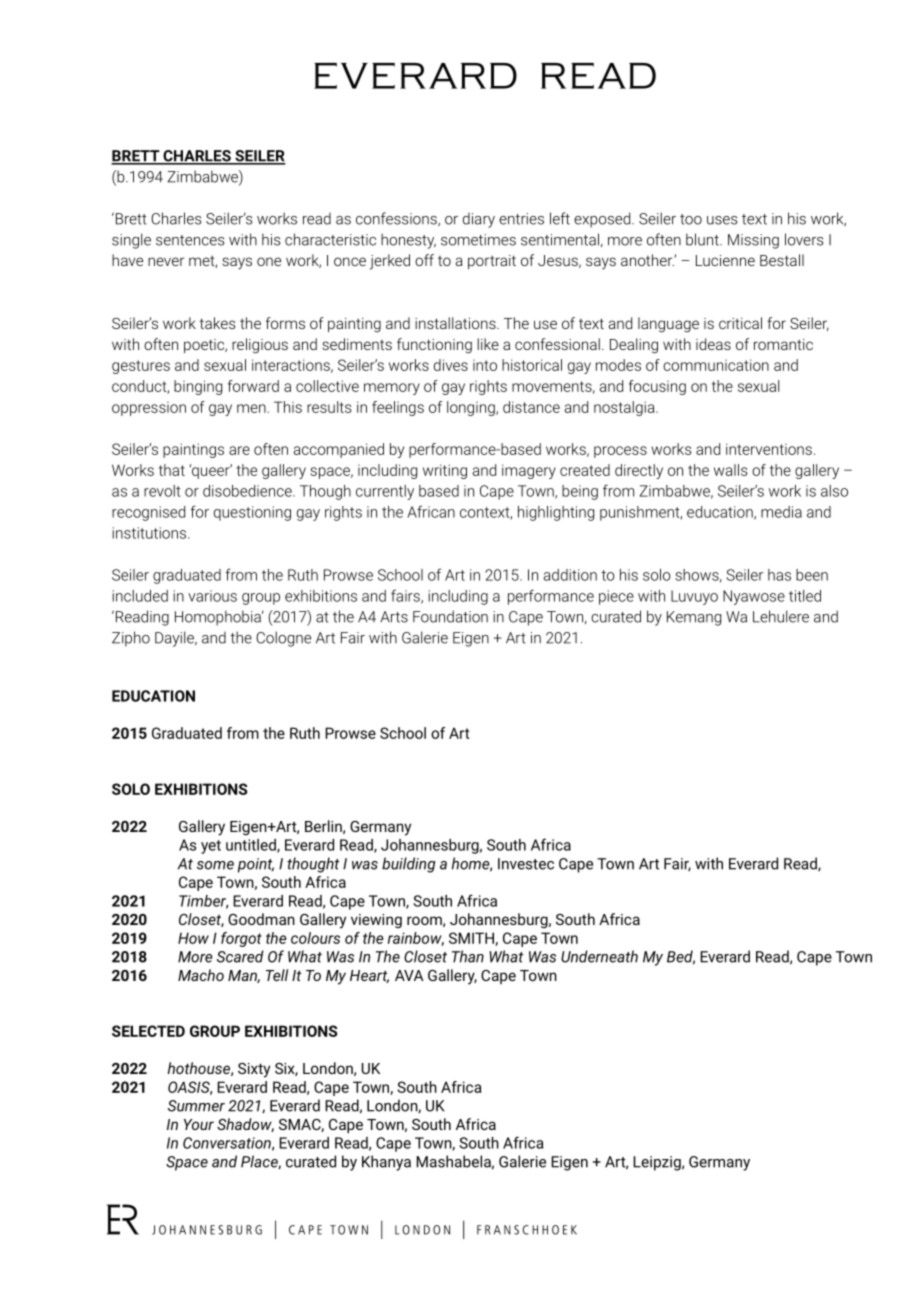  I want to click on highlighting, so click(556, 513).
